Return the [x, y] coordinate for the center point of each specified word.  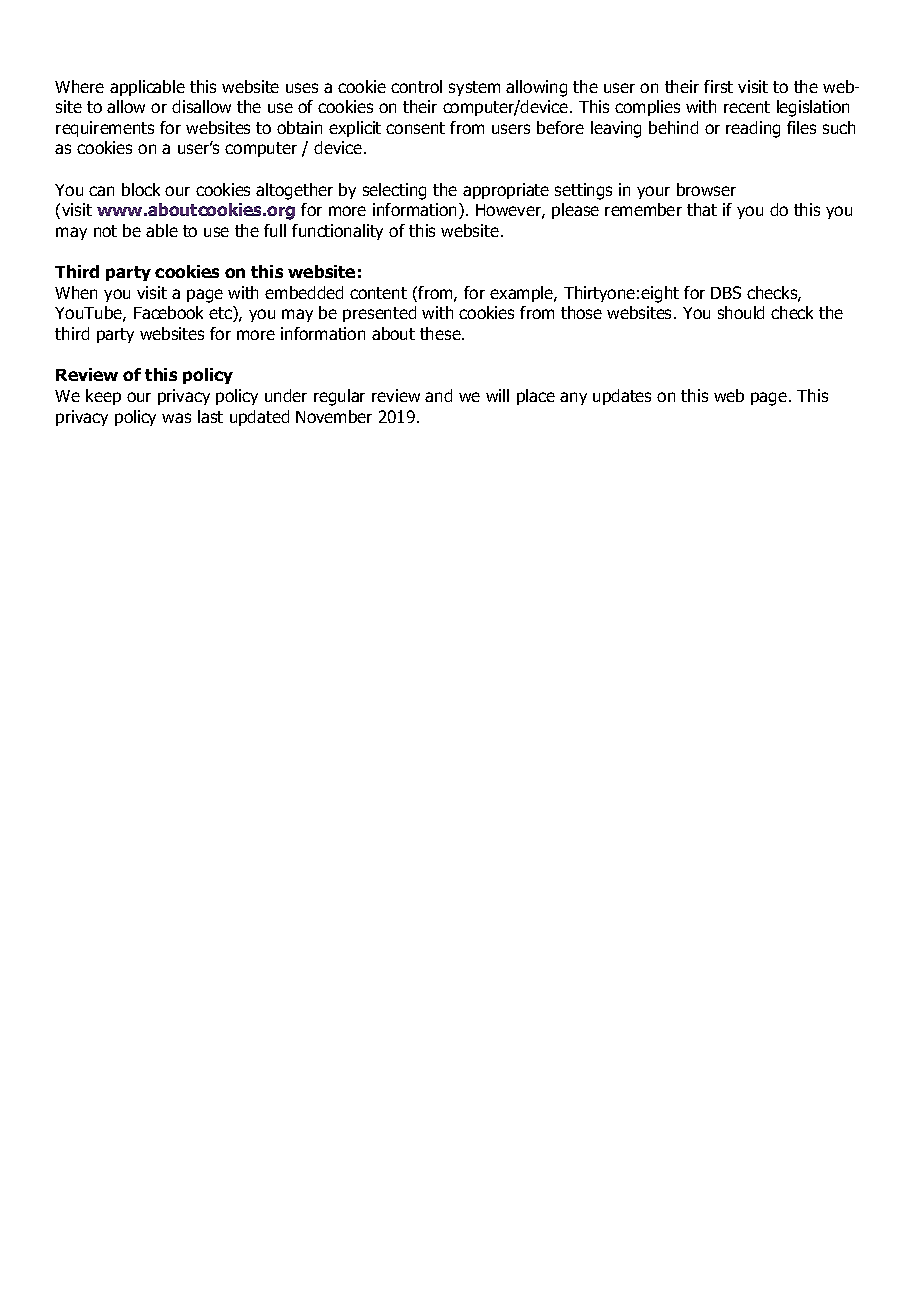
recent [747, 107]
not [105, 231]
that [702, 209]
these [441, 333]
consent [415, 128]
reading [753, 129]
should [741, 312]
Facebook [168, 312]
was [176, 418]
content [378, 293]
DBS [726, 292]
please [575, 211]
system [474, 88]
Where [79, 86]
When [76, 292]
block [141, 189]
